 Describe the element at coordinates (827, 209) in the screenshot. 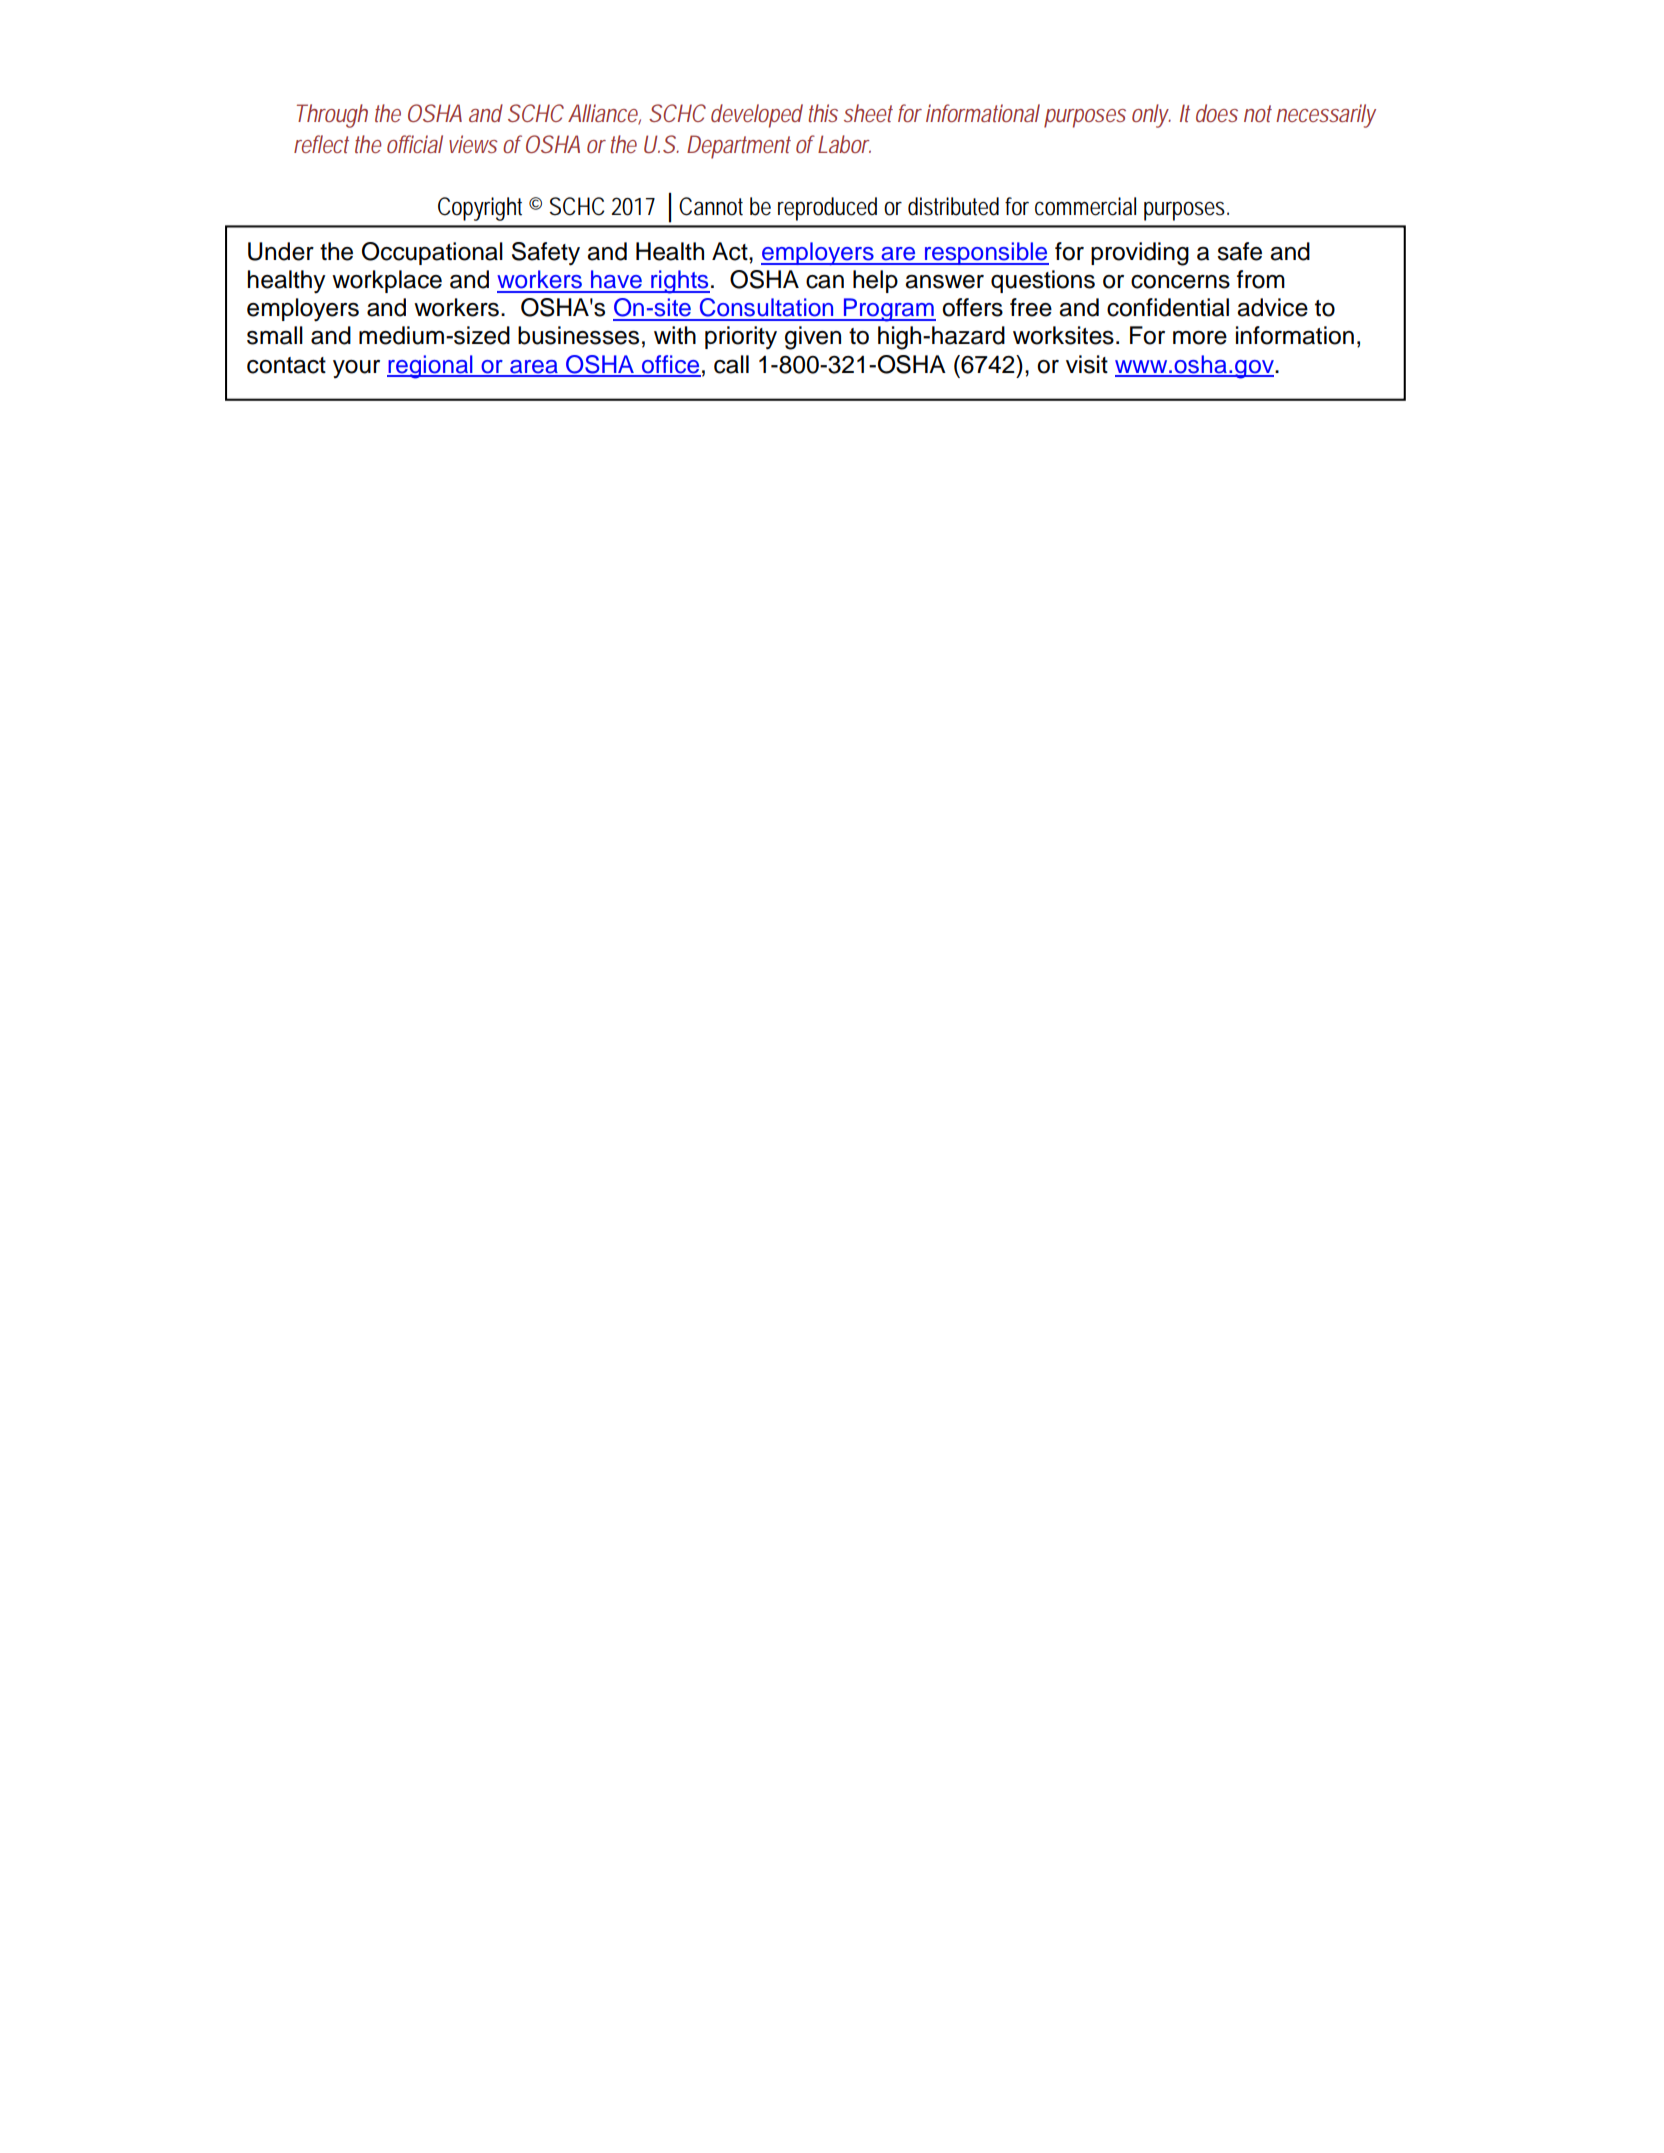

I see `reproduced` at that location.
